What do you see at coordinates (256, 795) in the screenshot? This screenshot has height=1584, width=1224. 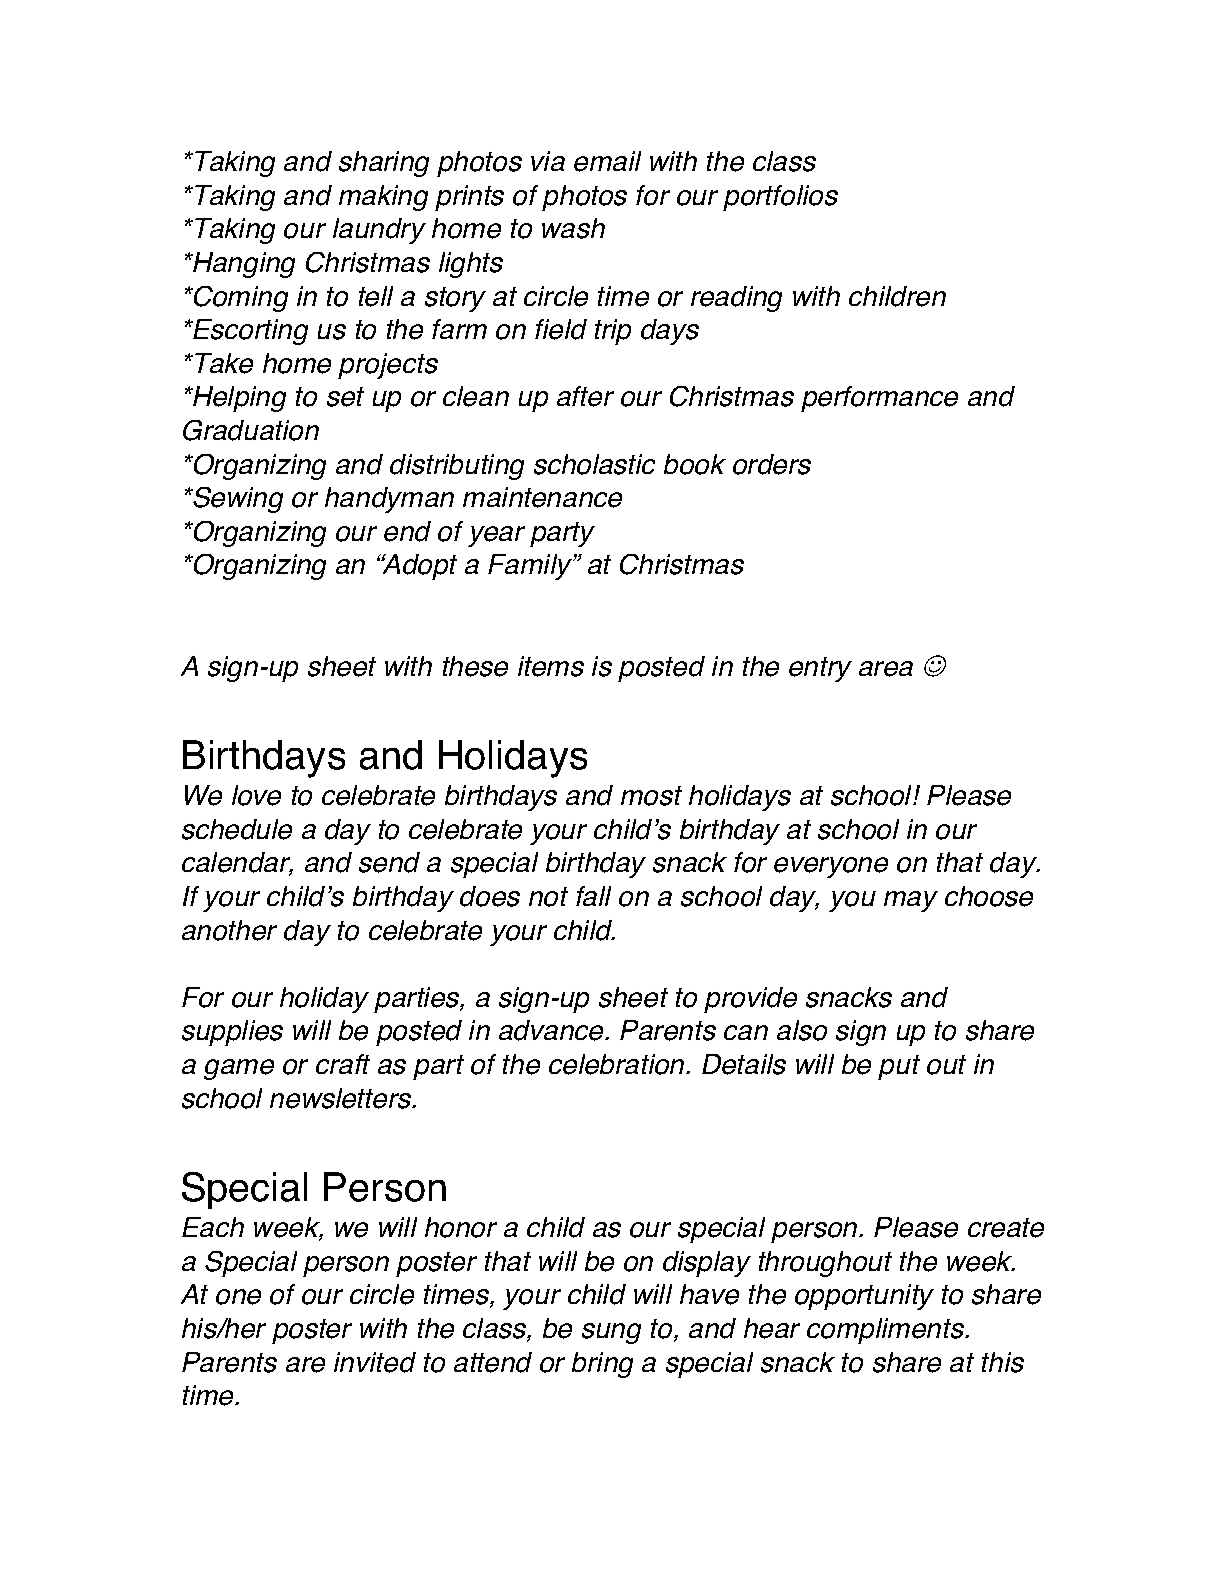 I see `love` at bounding box center [256, 795].
